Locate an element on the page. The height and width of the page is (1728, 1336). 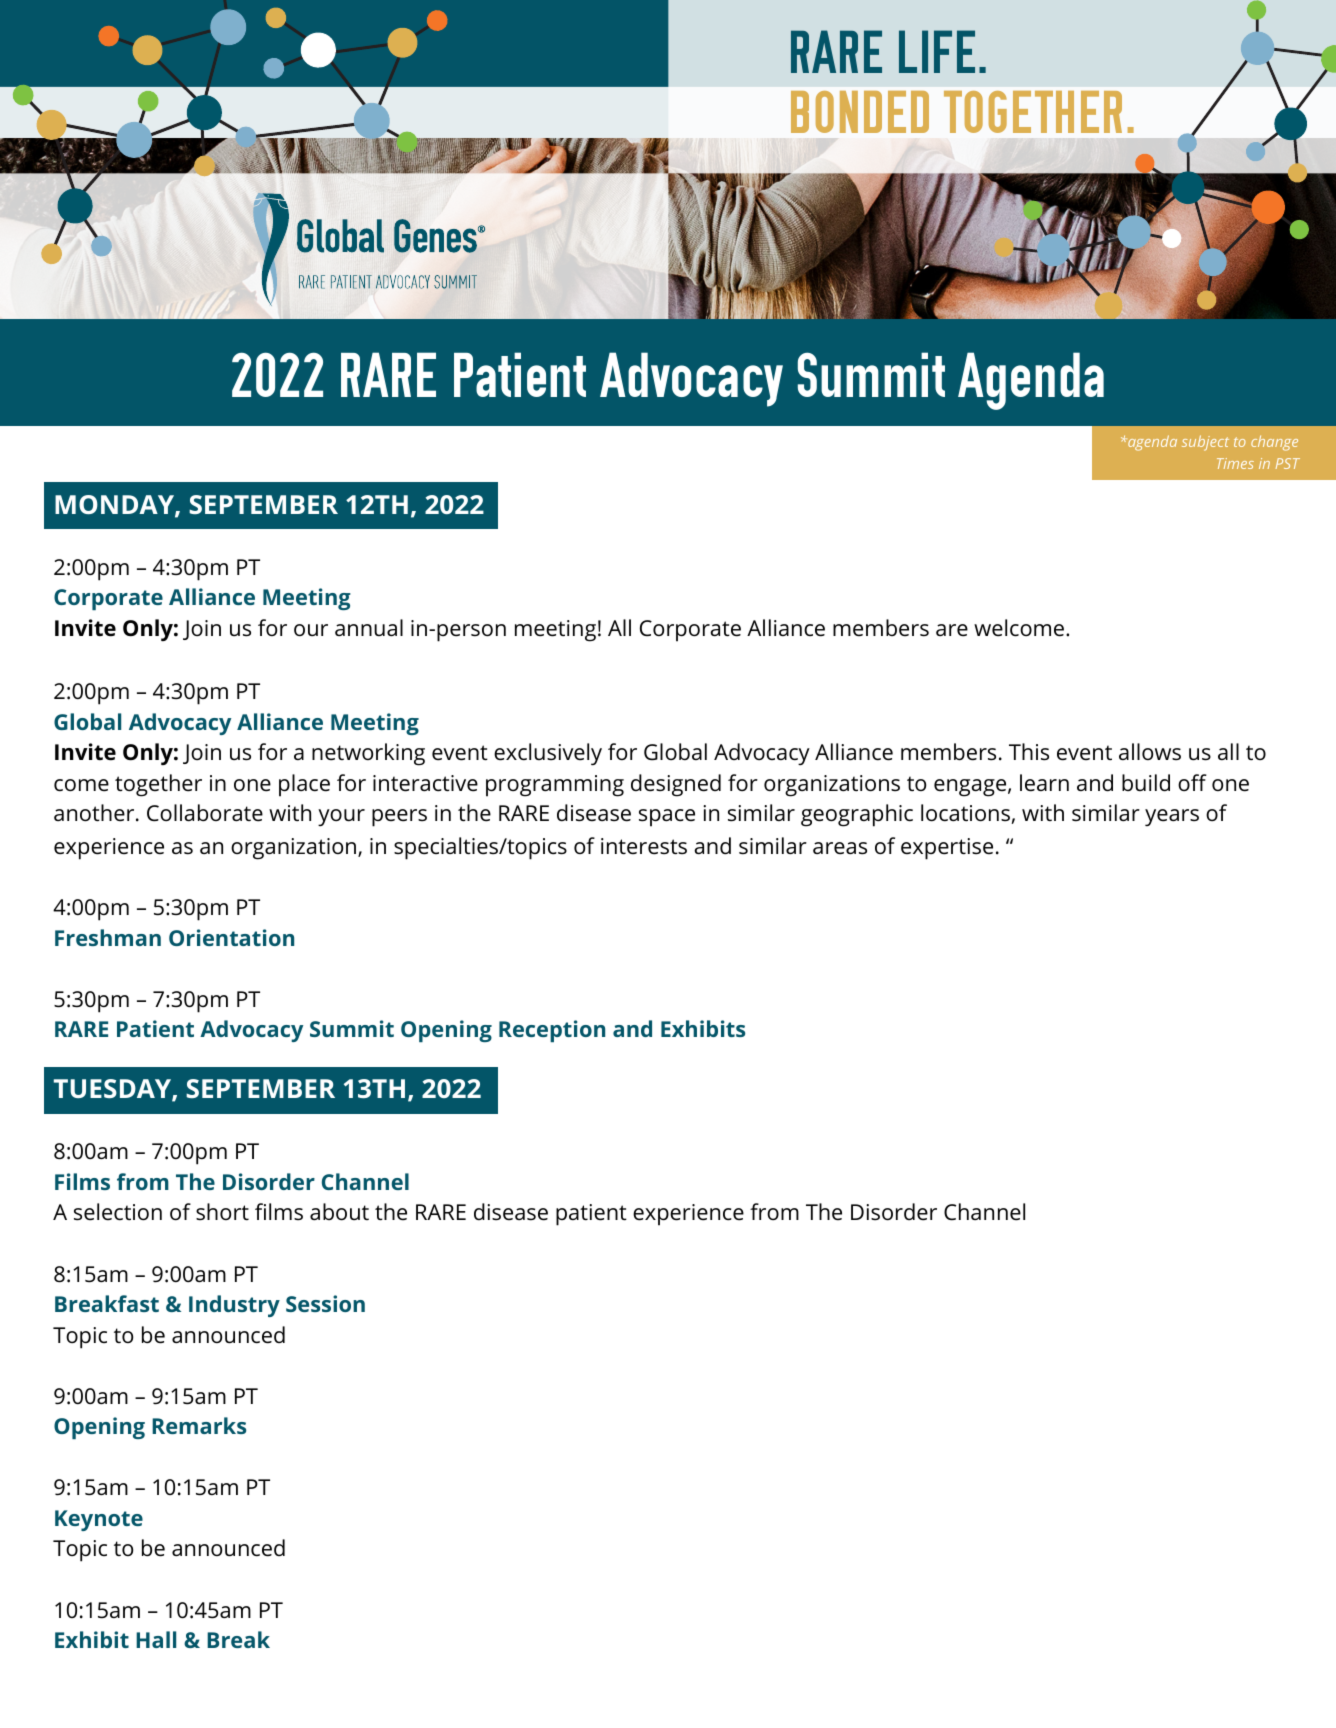
Session is located at coordinates (325, 1303).
